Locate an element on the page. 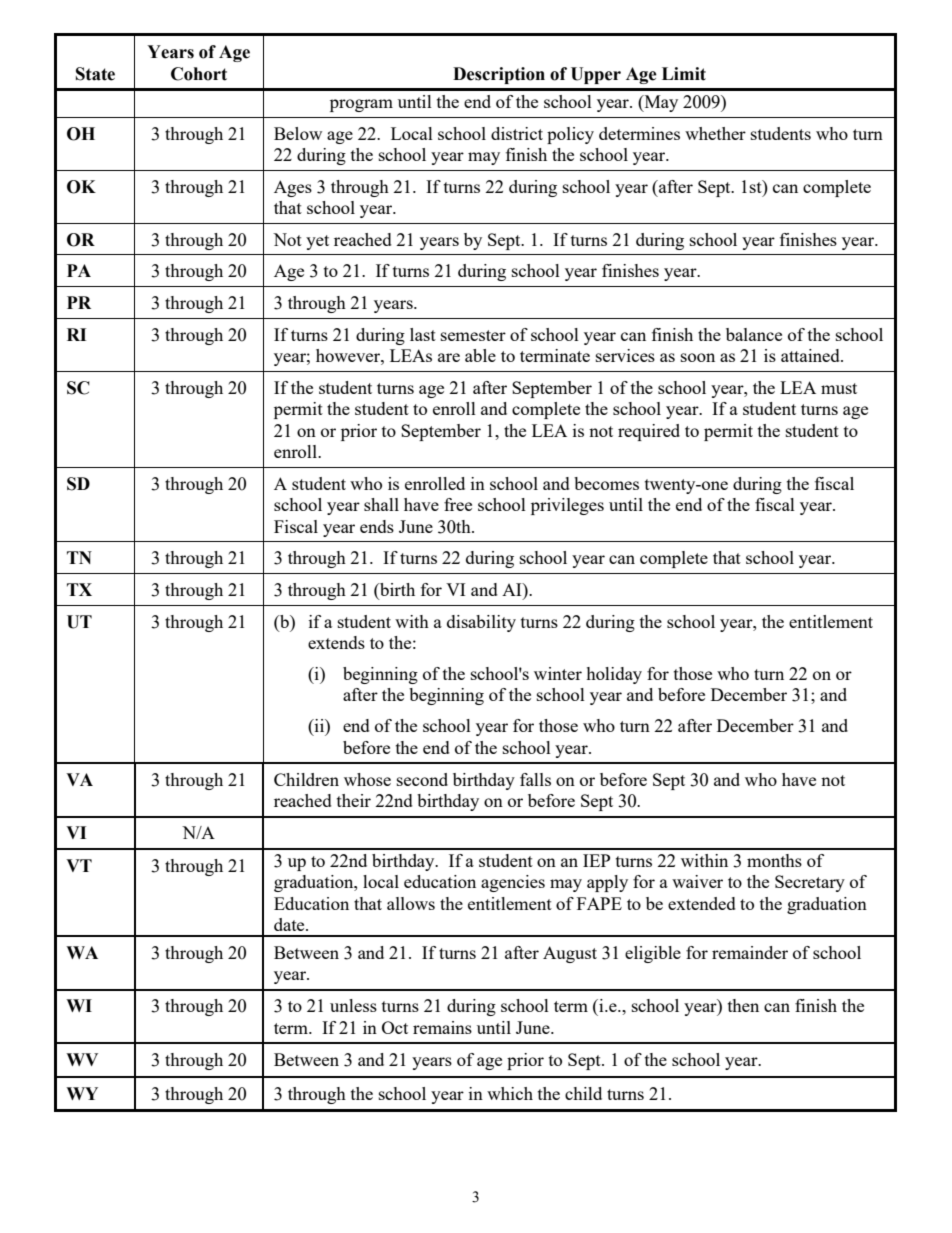 This page has width=952, height=1233. months is located at coordinates (774, 860).
